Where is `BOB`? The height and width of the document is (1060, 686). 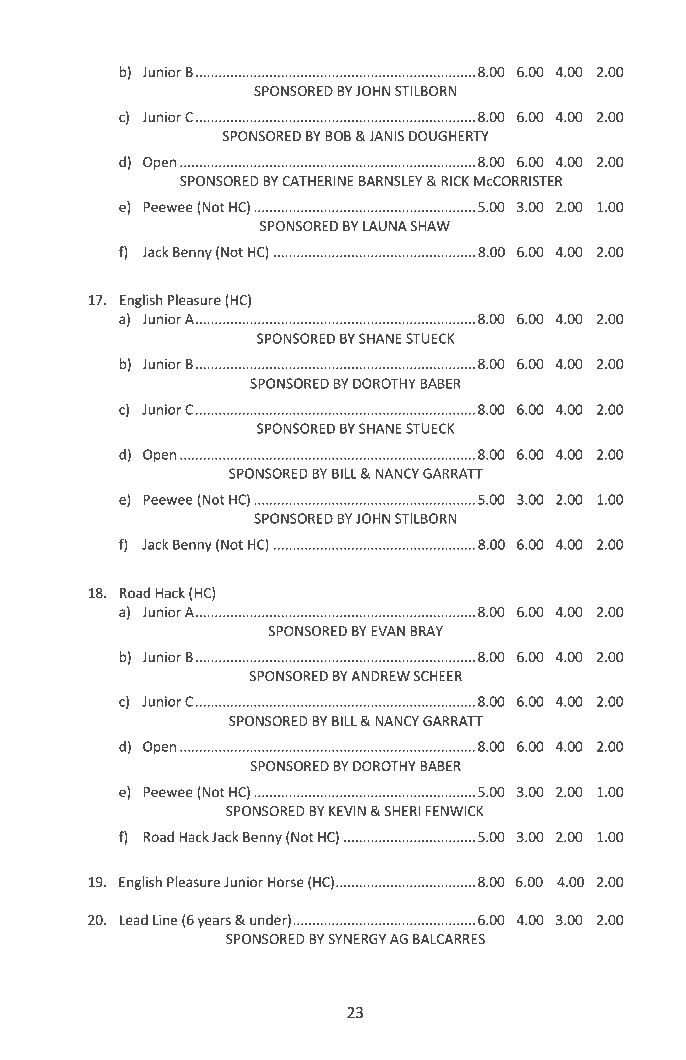 BOB is located at coordinates (338, 136).
